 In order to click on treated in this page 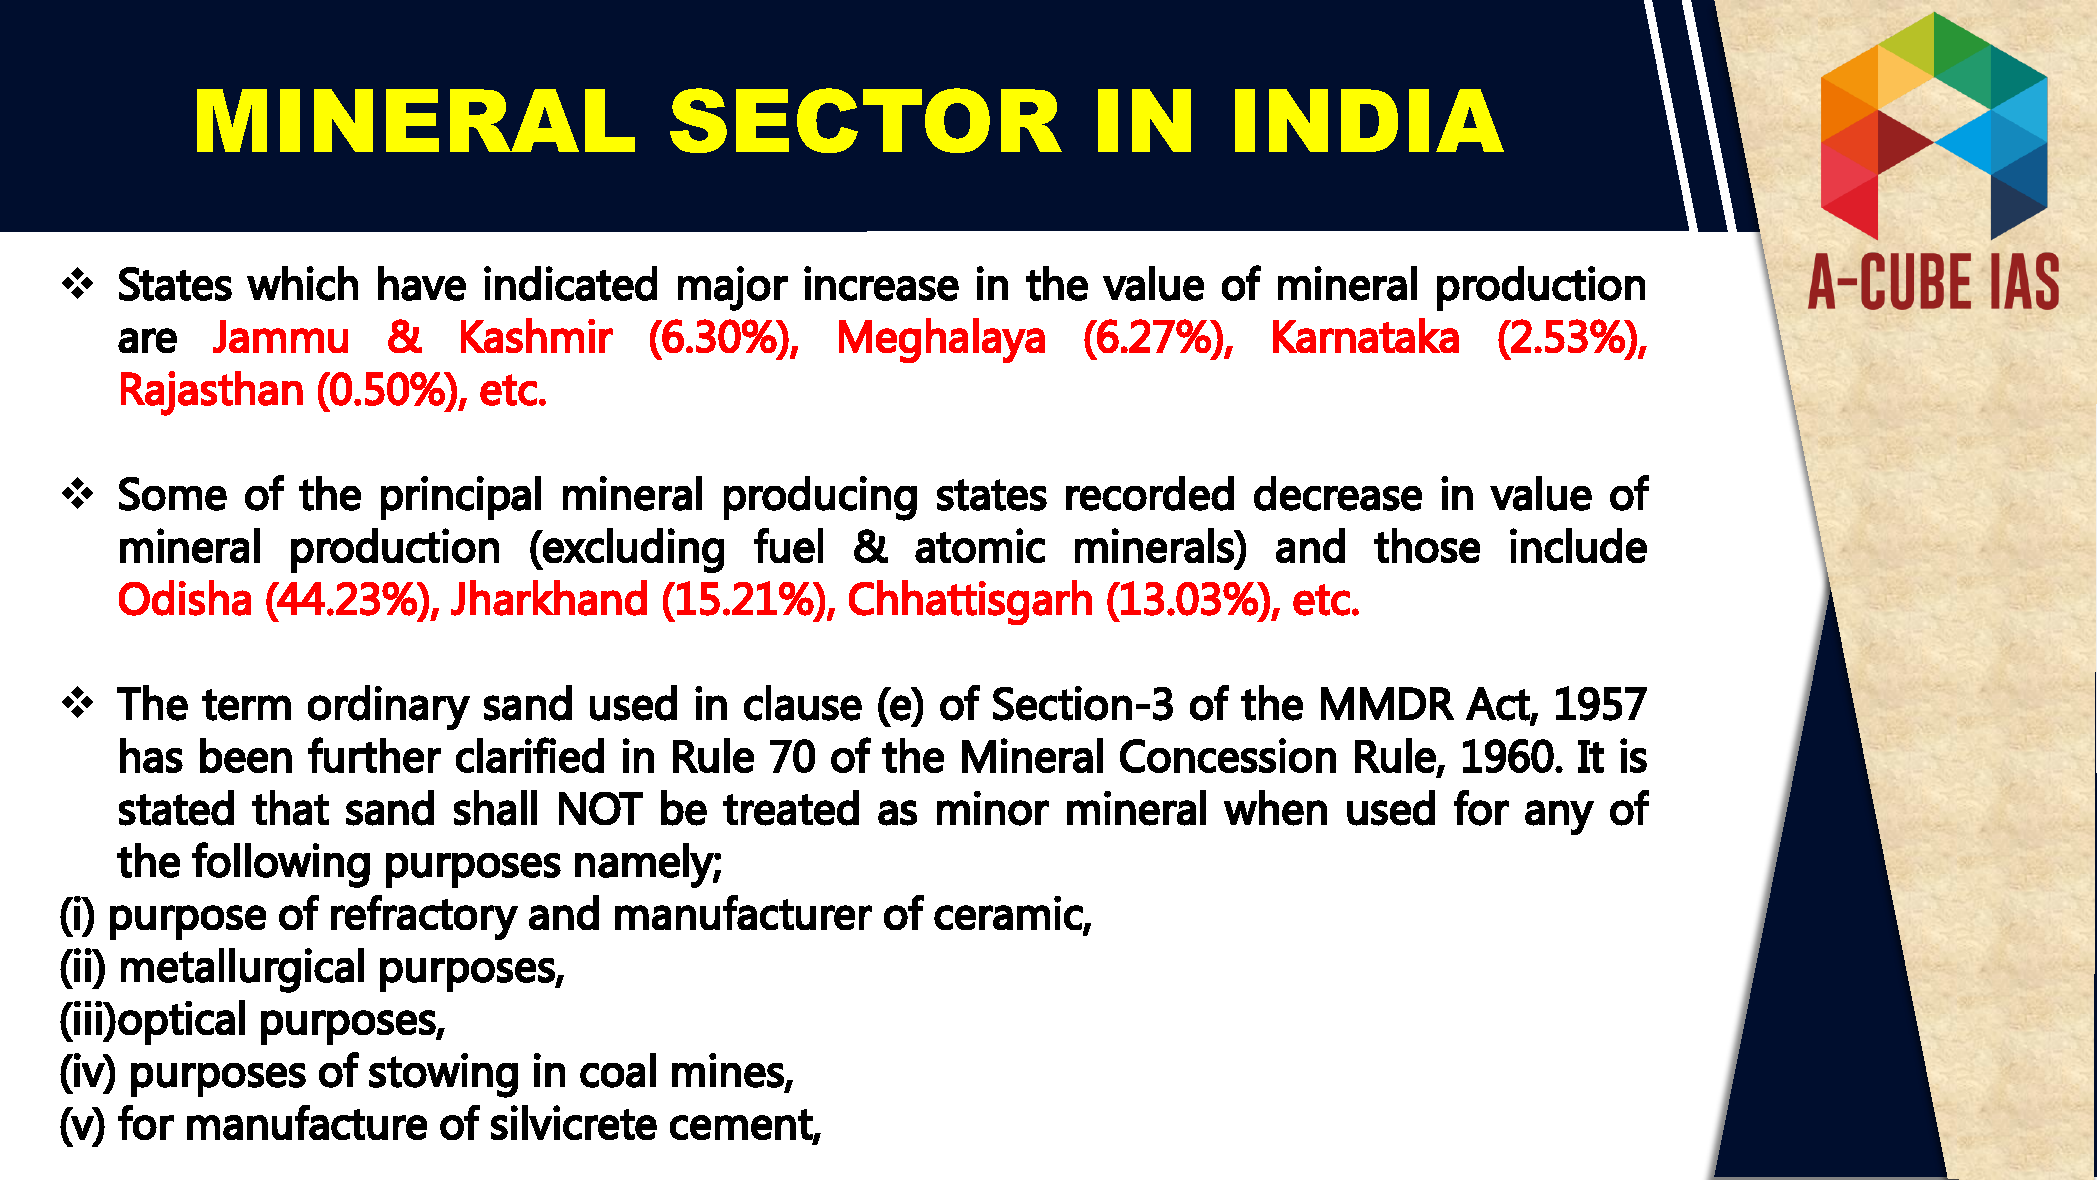, I will do `click(791, 808)`.
